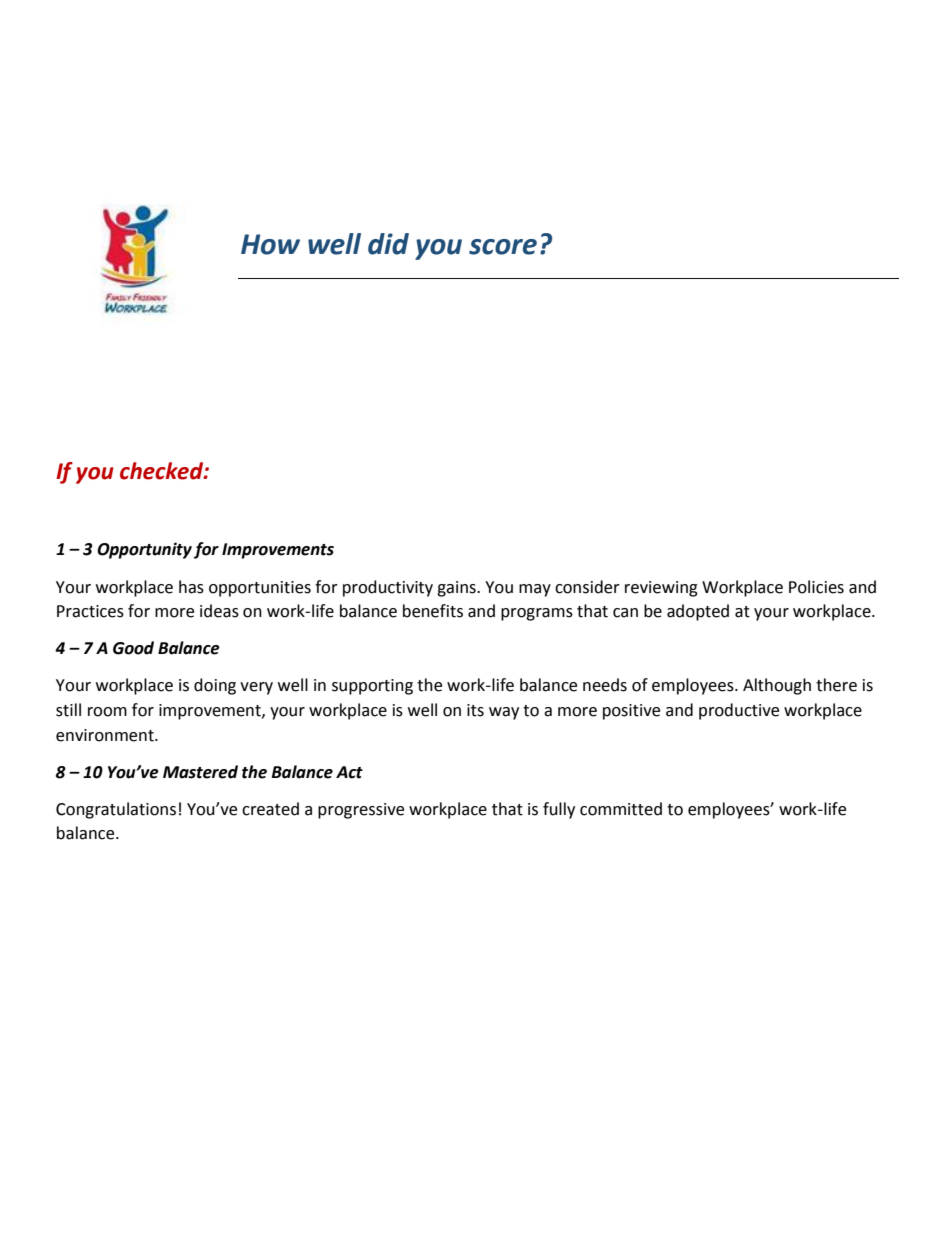  I want to click on Policies, so click(816, 587).
